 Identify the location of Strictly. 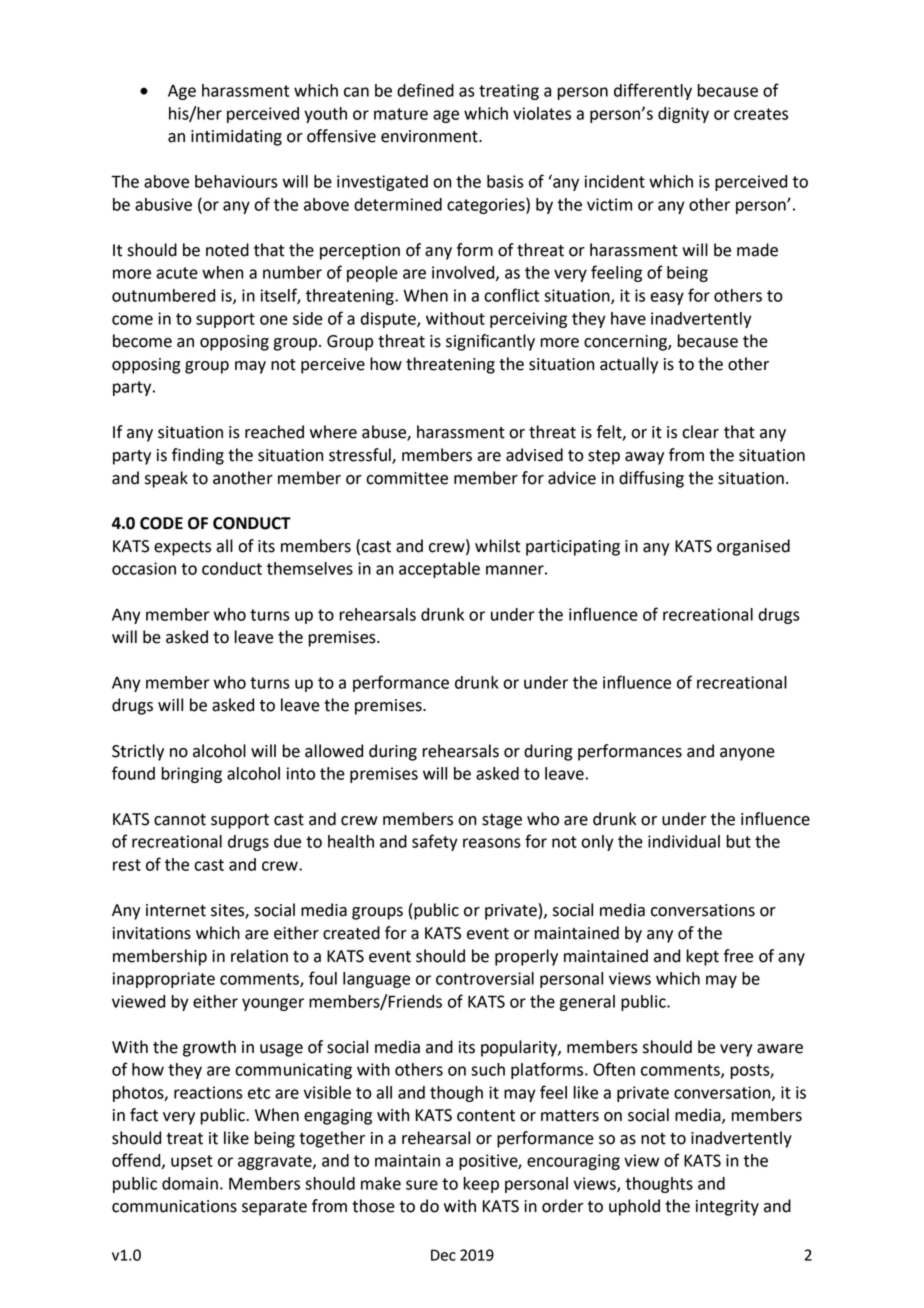
(138, 752).
